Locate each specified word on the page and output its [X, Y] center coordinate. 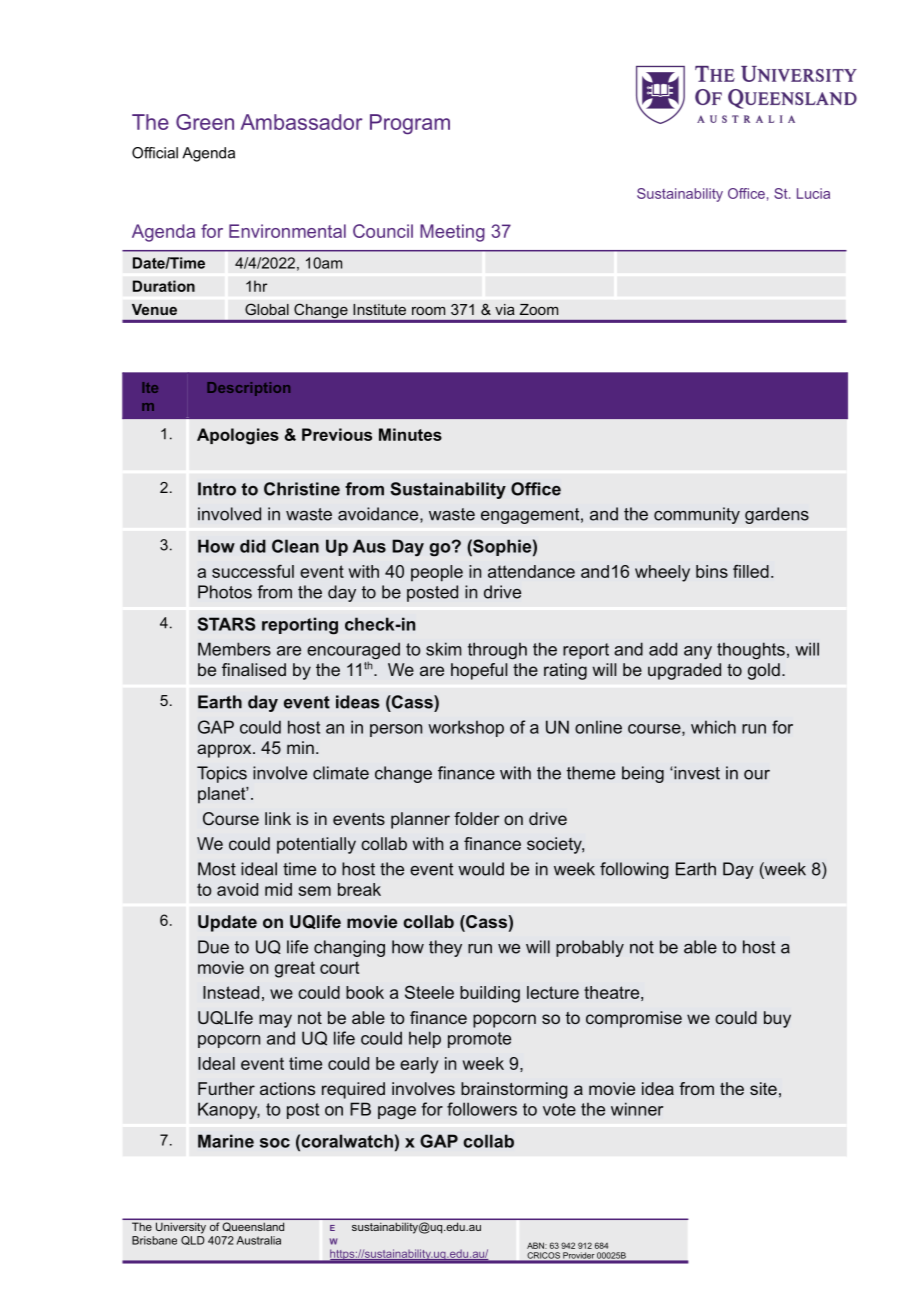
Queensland [253, 1227]
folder [477, 818]
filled [751, 571]
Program [410, 124]
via [505, 309]
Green [205, 122]
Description [248, 389]
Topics [222, 774]
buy [777, 1019]
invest [696, 773]
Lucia [813, 193]
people [437, 573]
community [697, 515]
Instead [231, 992]
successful [253, 571]
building [490, 994]
